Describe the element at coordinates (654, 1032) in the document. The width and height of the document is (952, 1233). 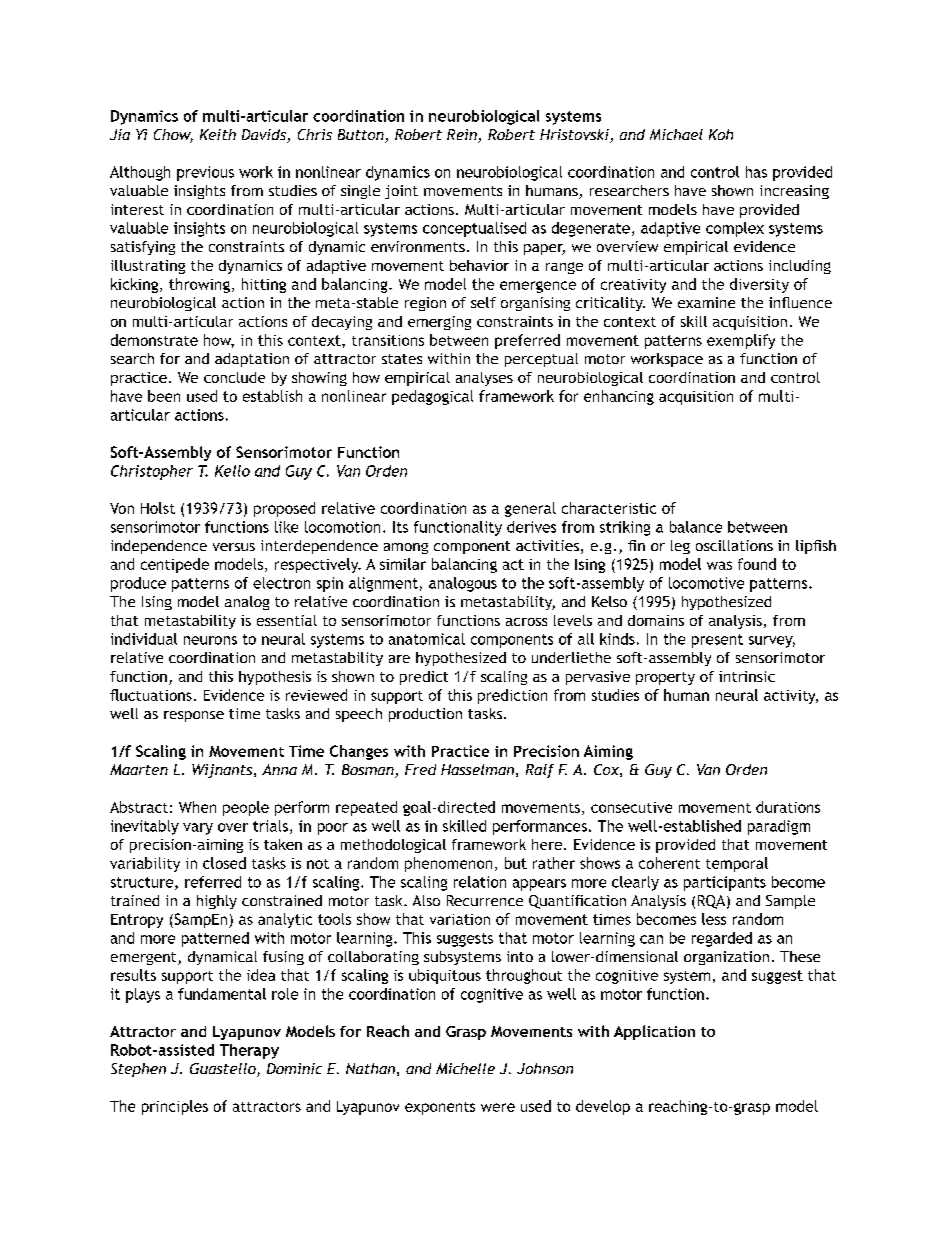
I see `Application` at that location.
